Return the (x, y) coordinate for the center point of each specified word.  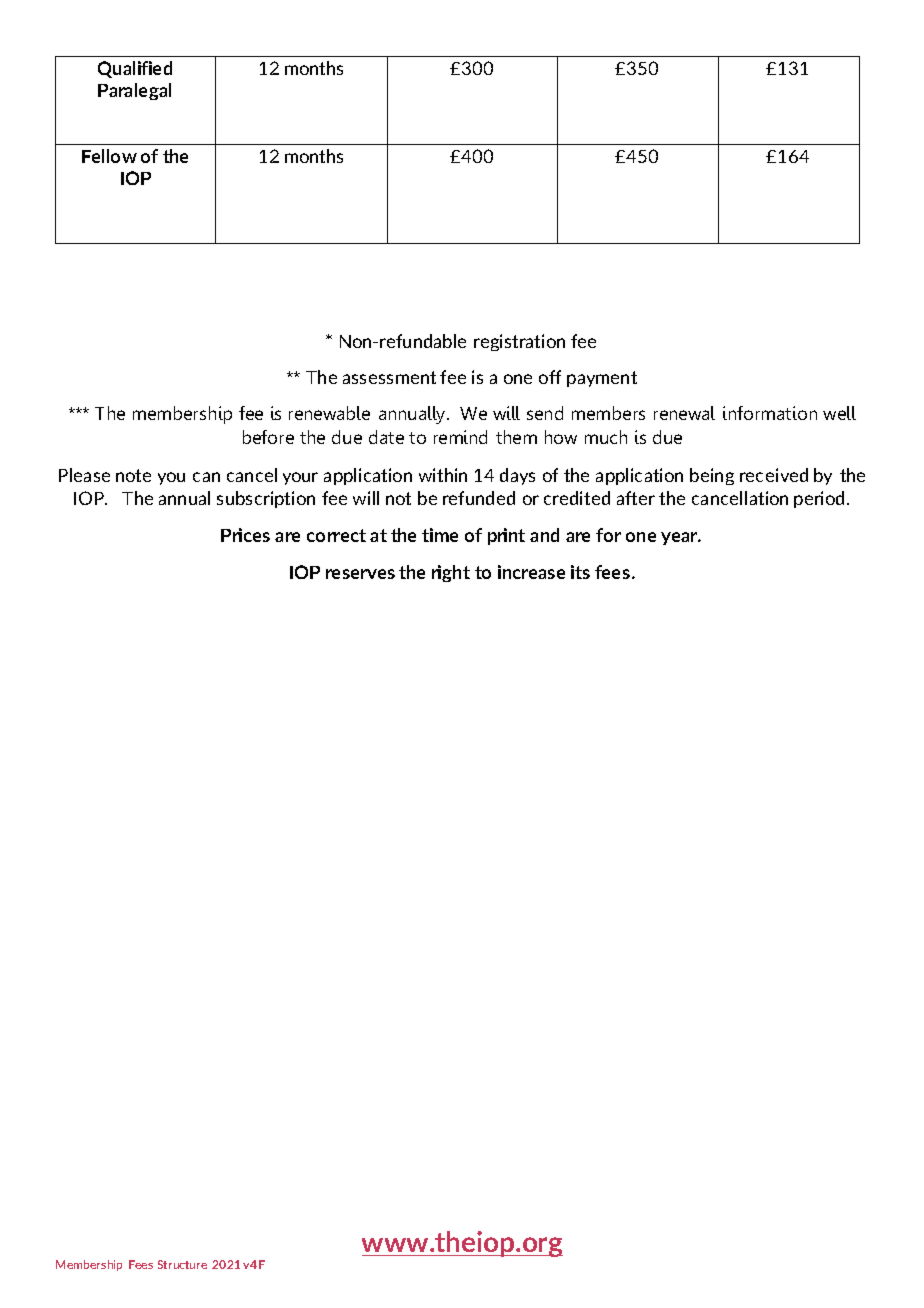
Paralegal (134, 91)
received (774, 475)
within (443, 475)
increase (531, 572)
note (133, 475)
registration (519, 342)
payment (602, 379)
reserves (360, 574)
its (580, 572)
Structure (182, 1264)
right (451, 573)
